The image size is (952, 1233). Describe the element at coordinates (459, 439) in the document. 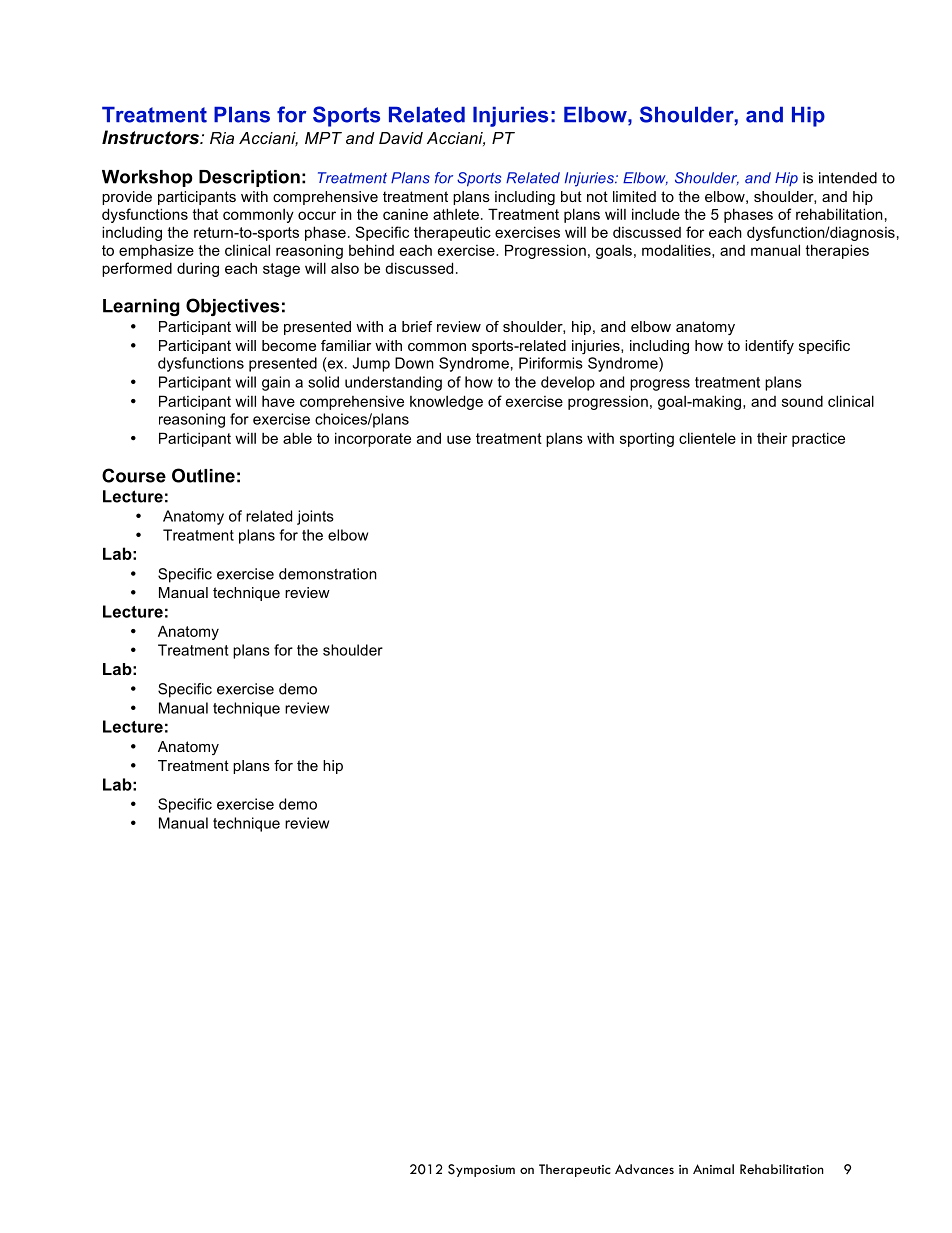

I see `use` at that location.
